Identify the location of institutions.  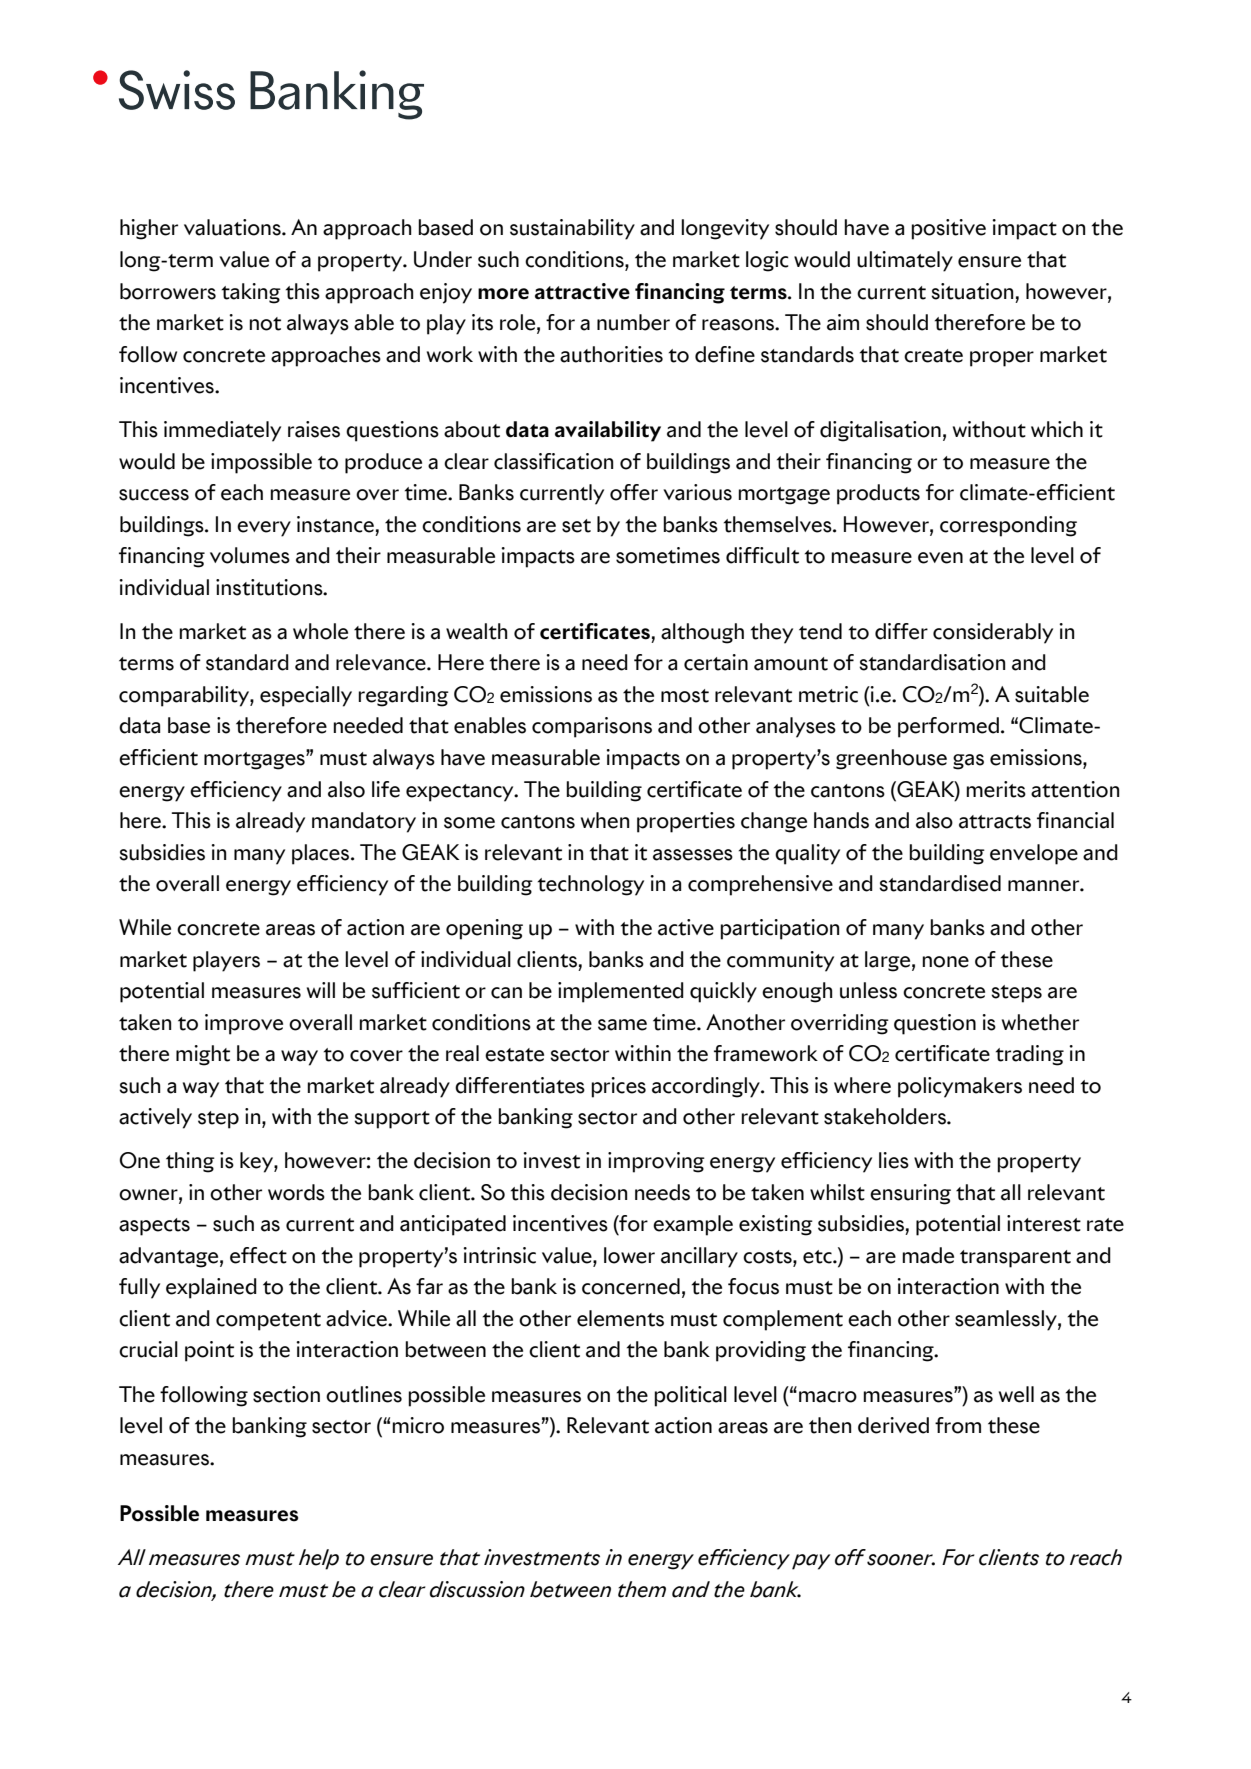
(270, 587).
